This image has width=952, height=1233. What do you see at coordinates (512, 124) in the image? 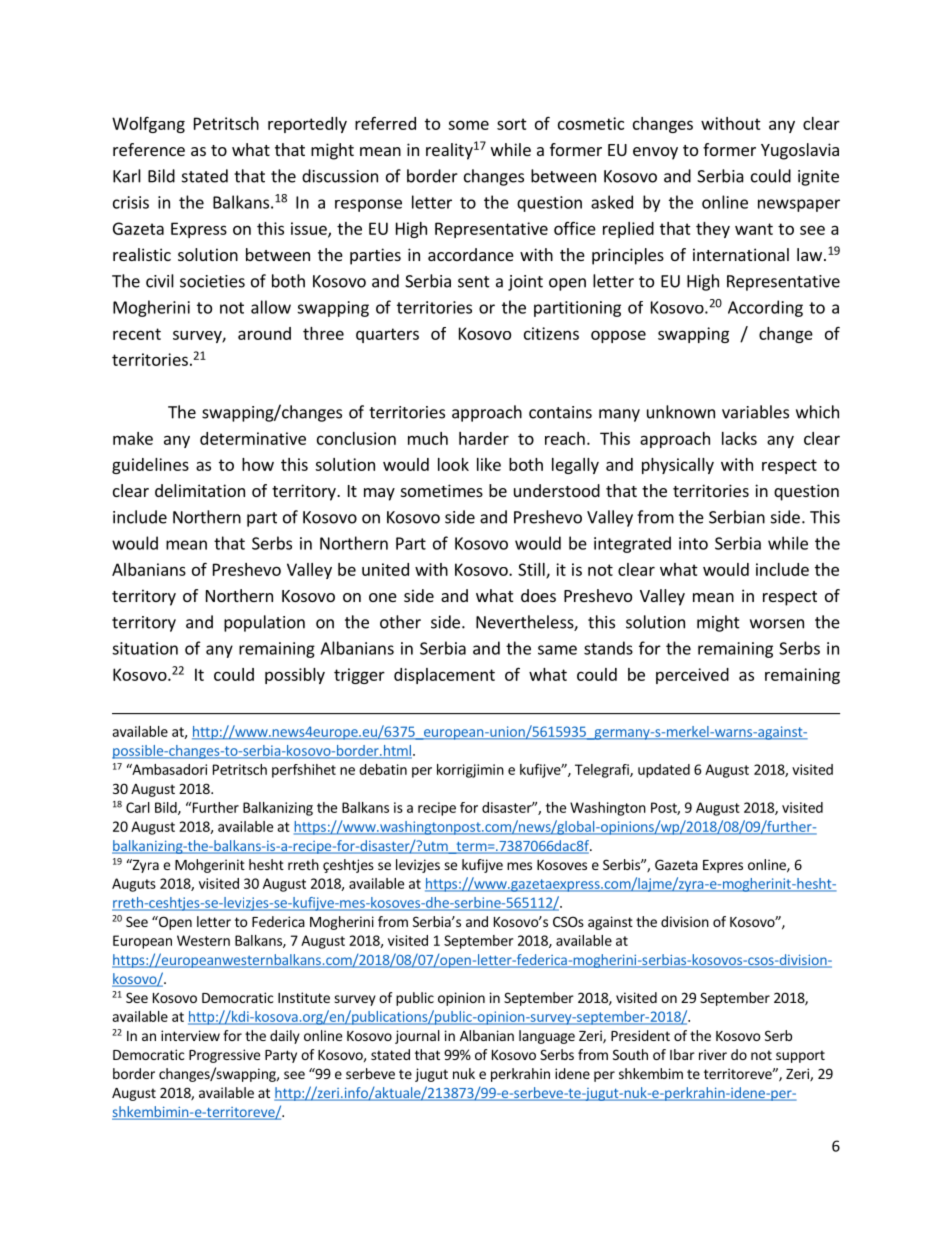
I see `sort` at bounding box center [512, 124].
